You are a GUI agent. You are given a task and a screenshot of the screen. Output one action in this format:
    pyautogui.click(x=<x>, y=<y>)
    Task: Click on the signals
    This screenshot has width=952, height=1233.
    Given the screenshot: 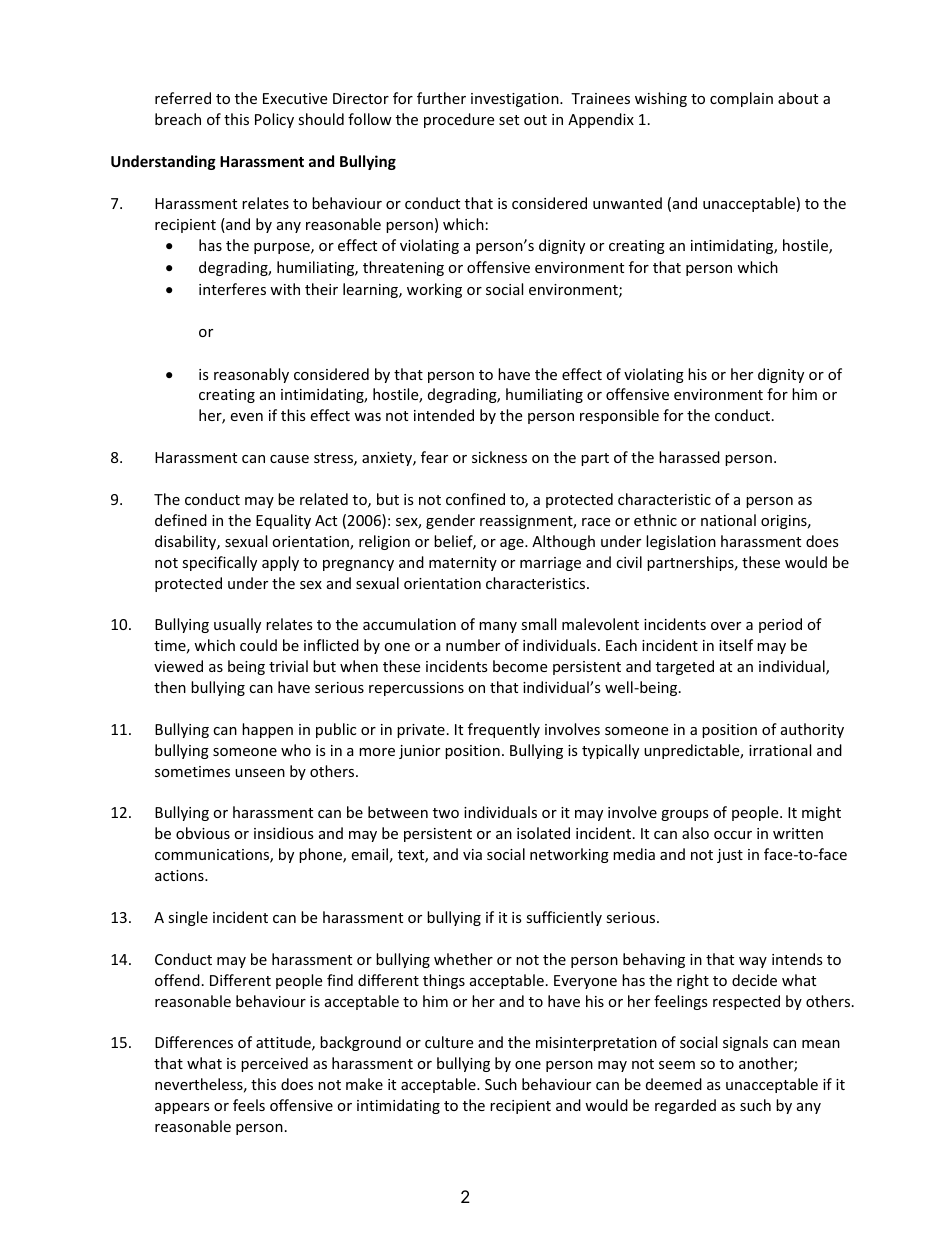 What is the action you would take?
    pyautogui.click(x=745, y=1043)
